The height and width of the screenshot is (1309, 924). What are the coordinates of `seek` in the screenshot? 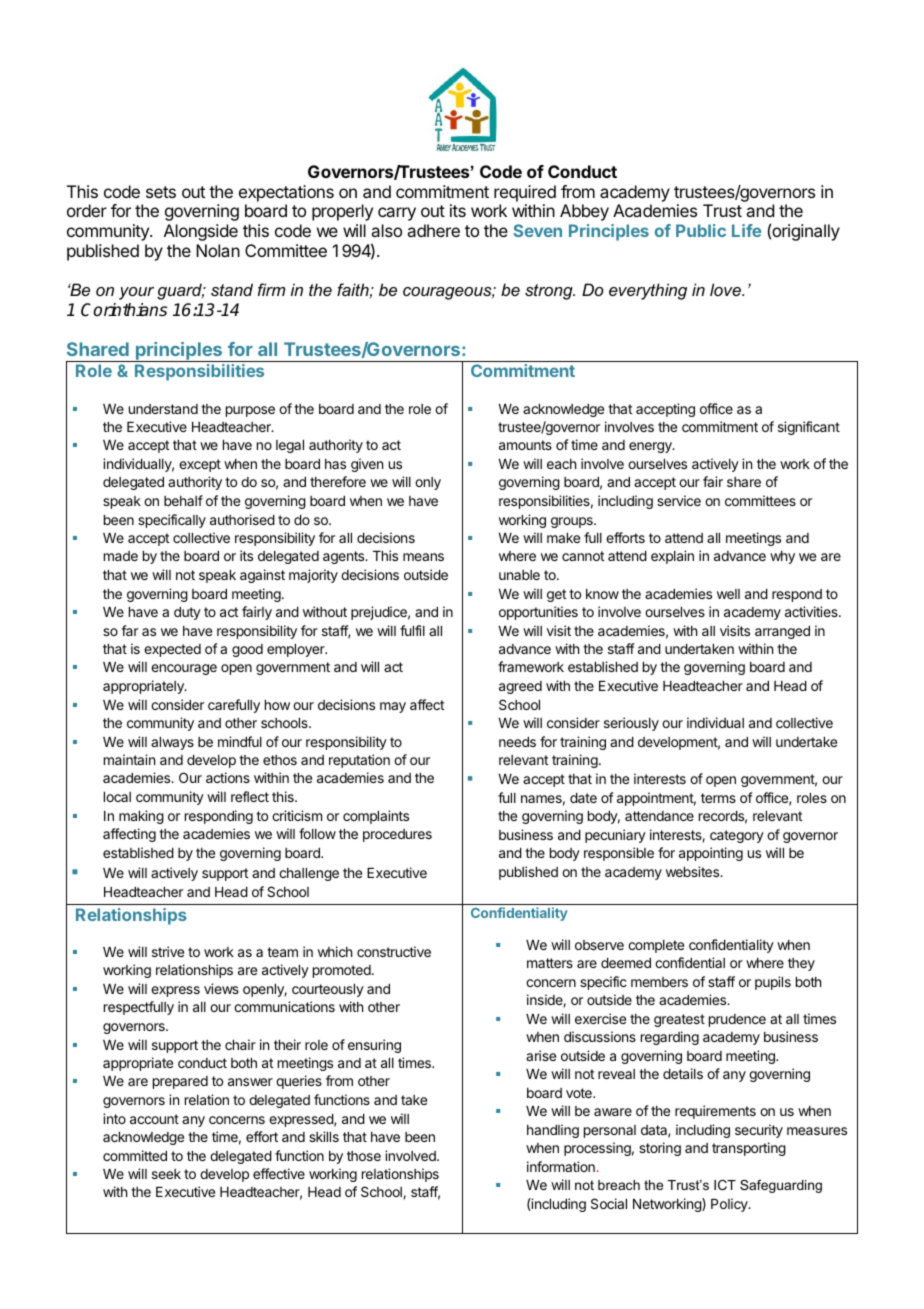 It's located at (166, 1174).
